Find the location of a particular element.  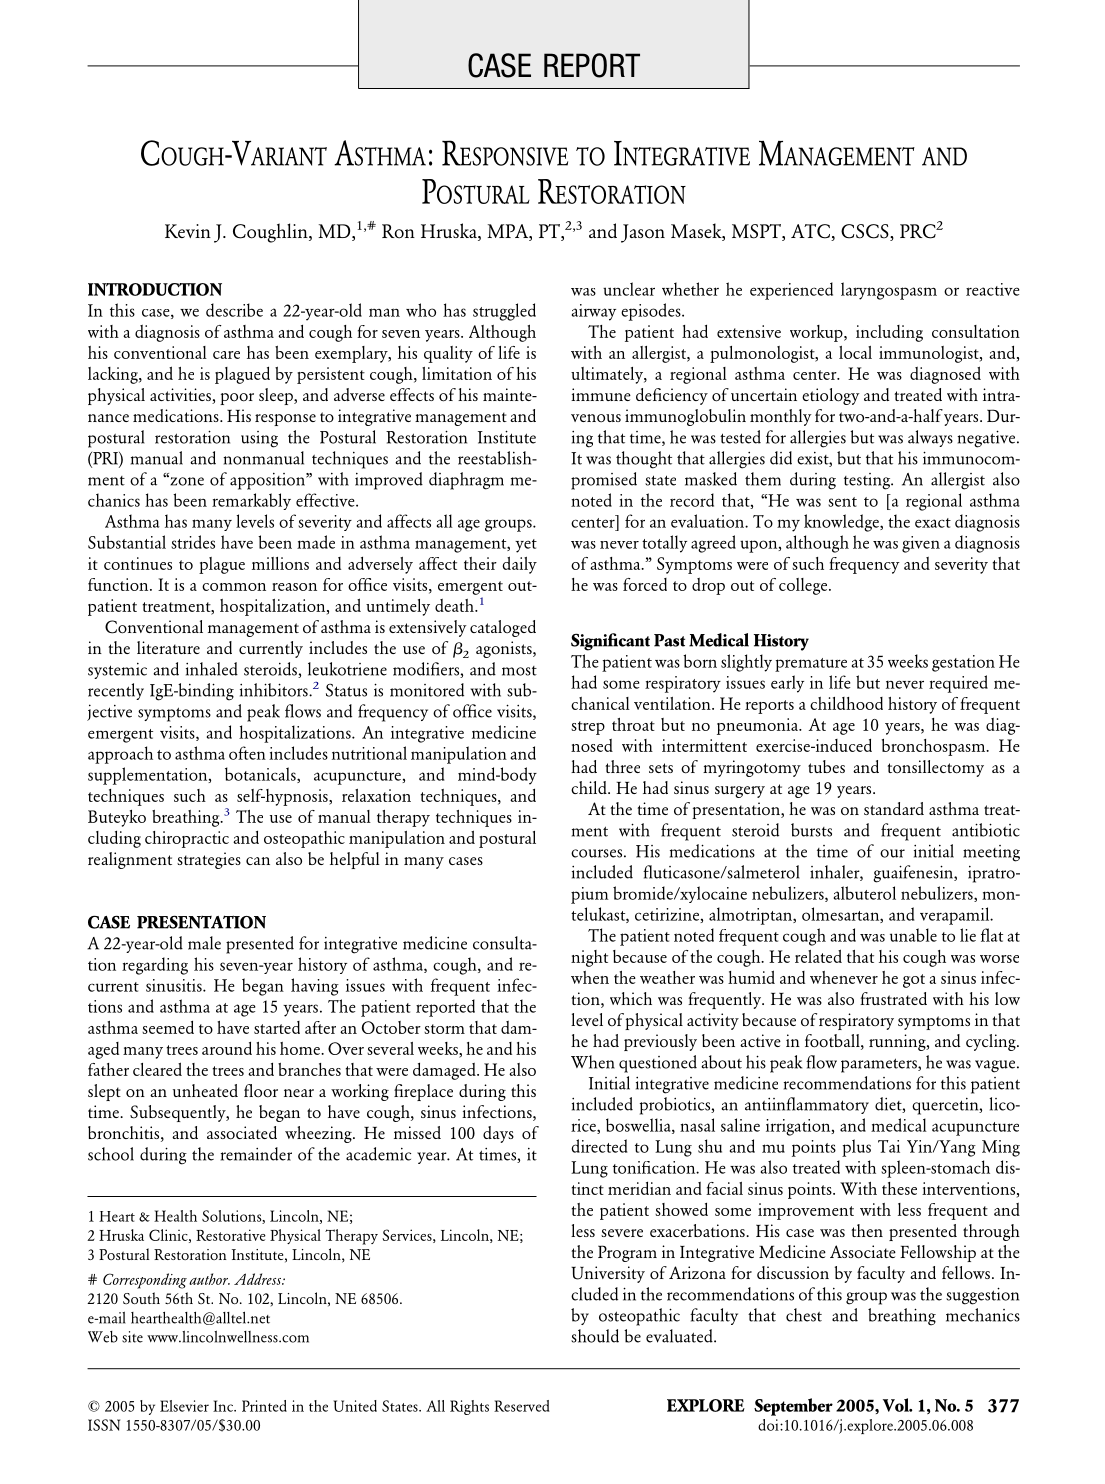

airway is located at coordinates (594, 312).
